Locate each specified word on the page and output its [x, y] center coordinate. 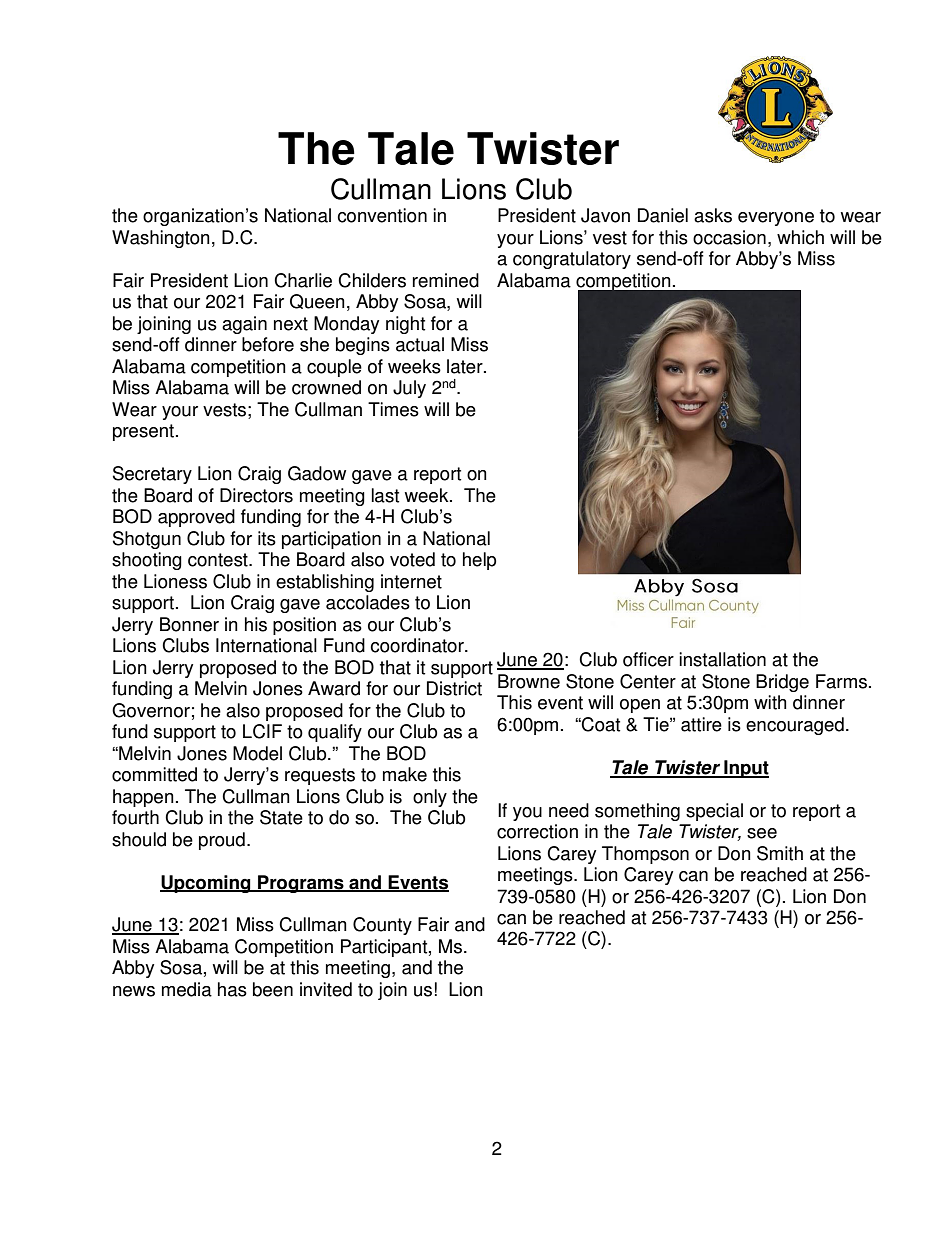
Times [393, 409]
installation [722, 659]
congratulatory [572, 260]
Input [745, 769]
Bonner [189, 624]
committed [154, 774]
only [430, 798]
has [232, 989]
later [466, 366]
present [145, 432]
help [479, 561]
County [382, 926]
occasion [729, 237]
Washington [161, 239]
